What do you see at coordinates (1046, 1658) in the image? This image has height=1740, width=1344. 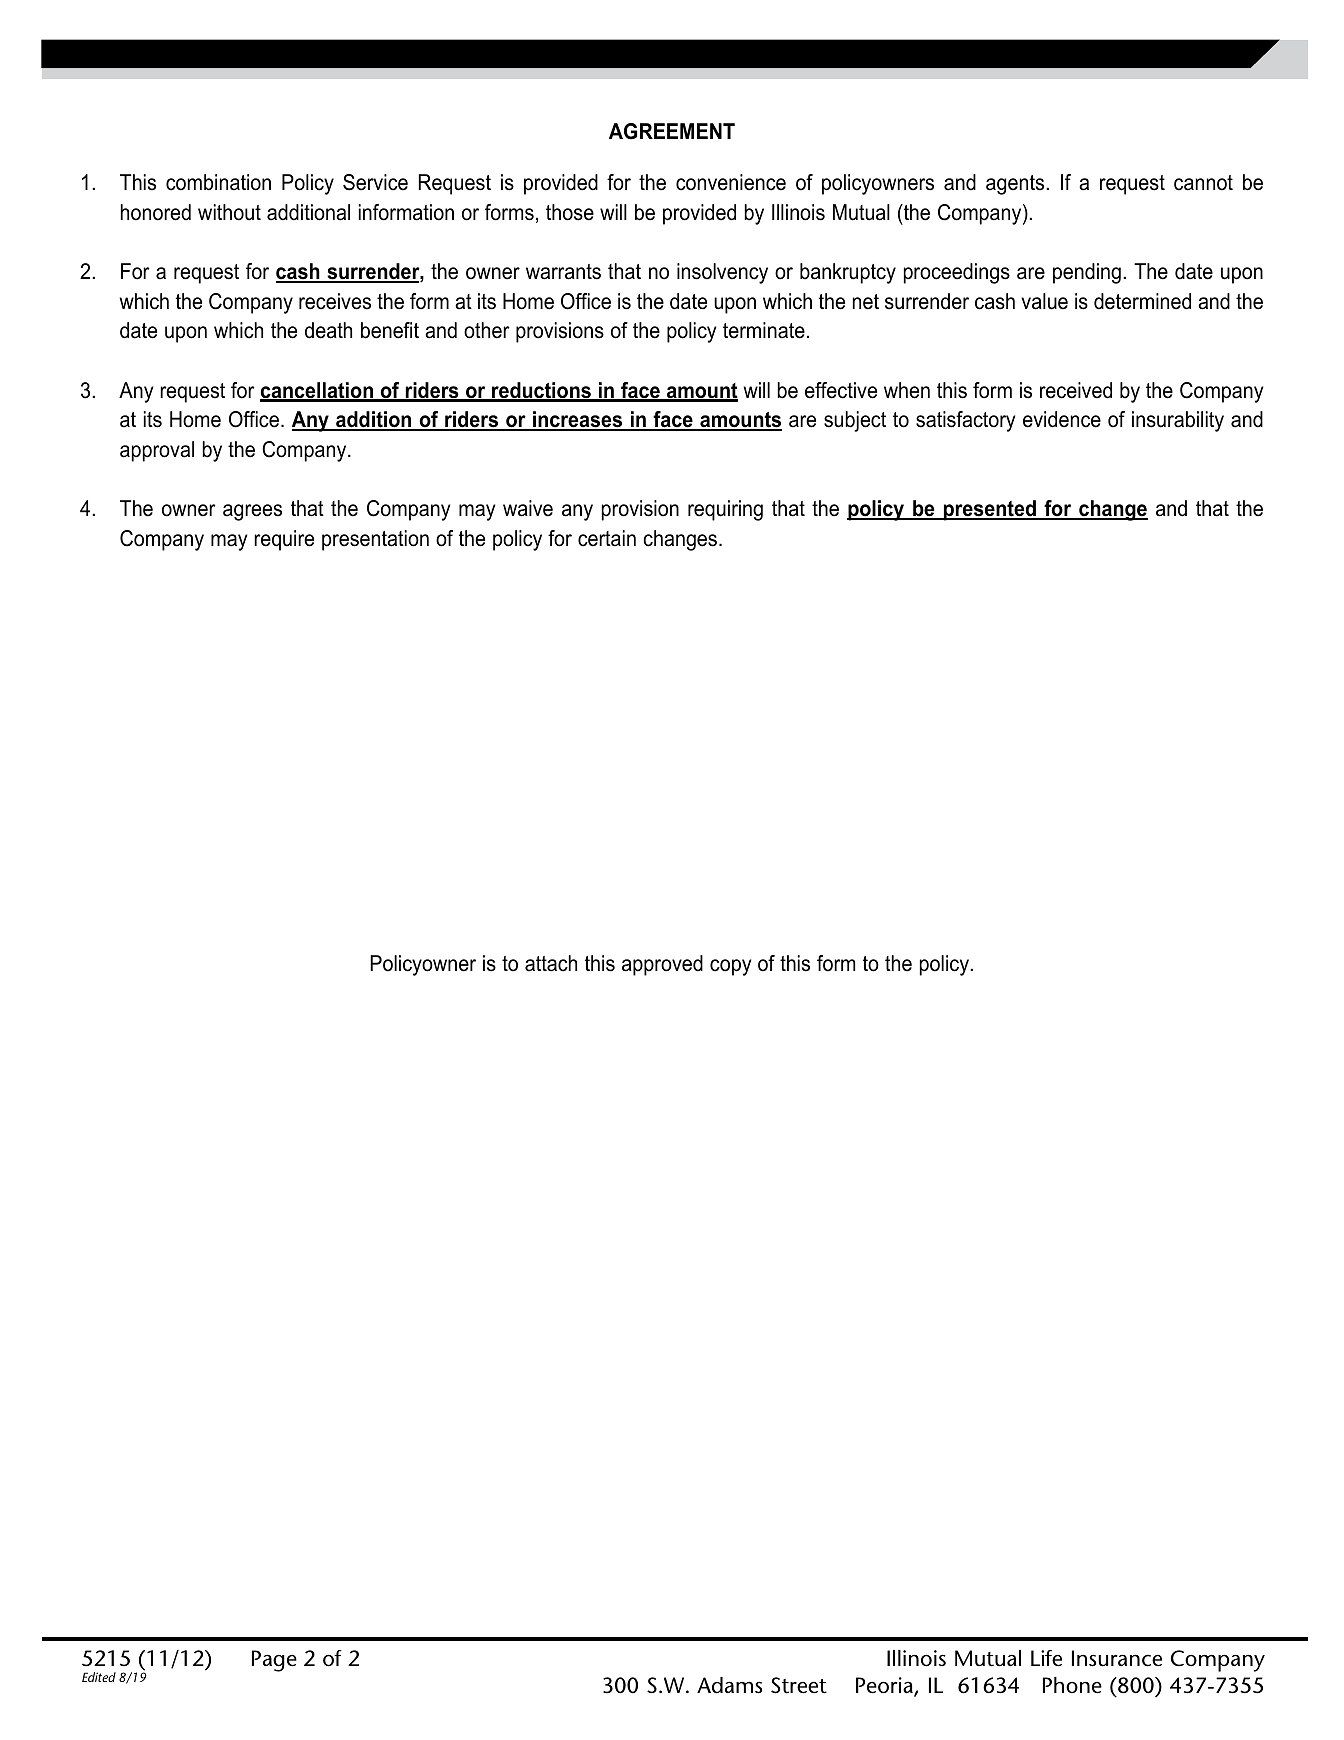 I see `Life` at bounding box center [1046, 1658].
